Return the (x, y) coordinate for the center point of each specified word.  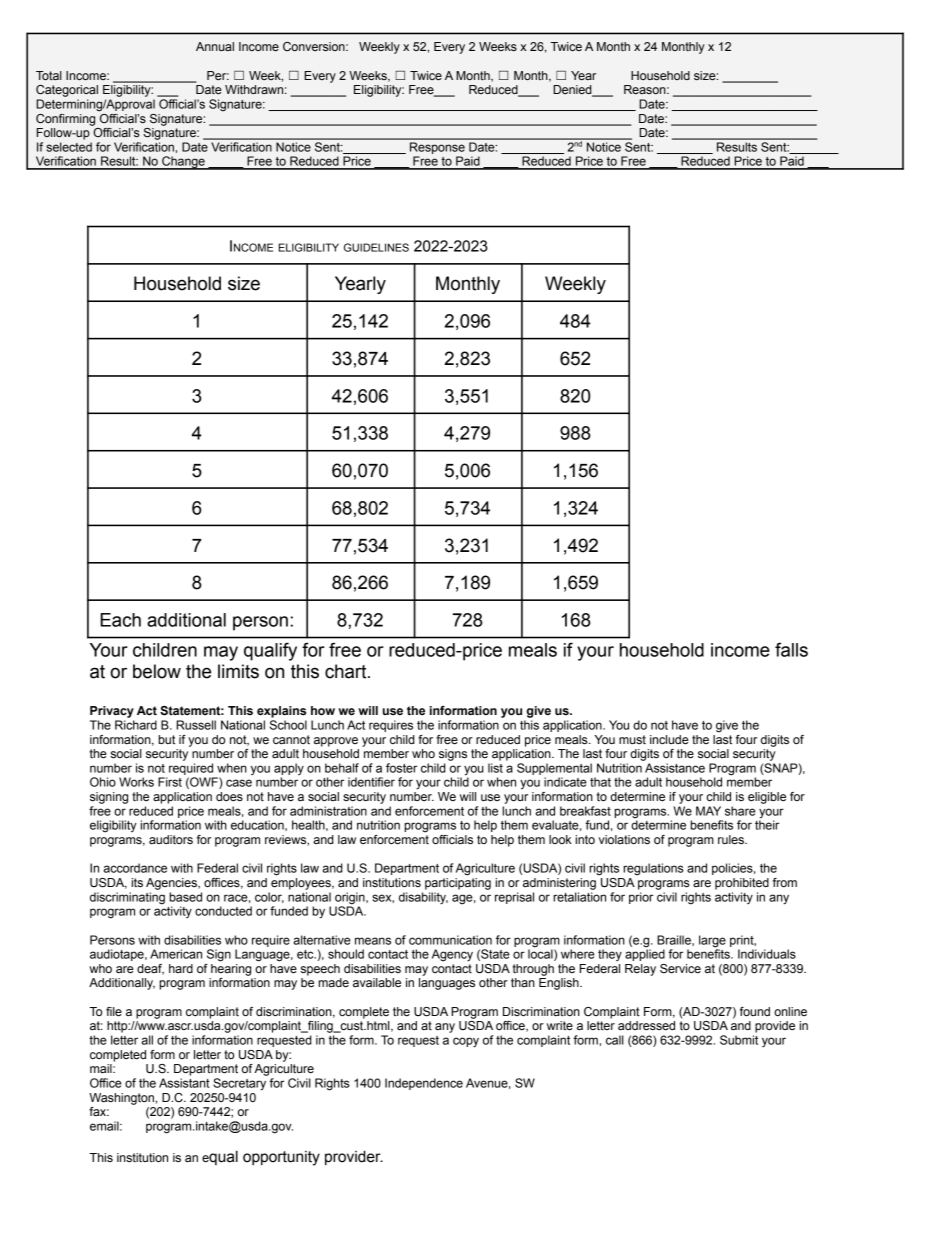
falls (791, 649)
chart (347, 671)
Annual (215, 46)
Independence (424, 1084)
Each (120, 620)
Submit (739, 1040)
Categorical (67, 91)
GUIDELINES (376, 247)
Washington (122, 1099)
